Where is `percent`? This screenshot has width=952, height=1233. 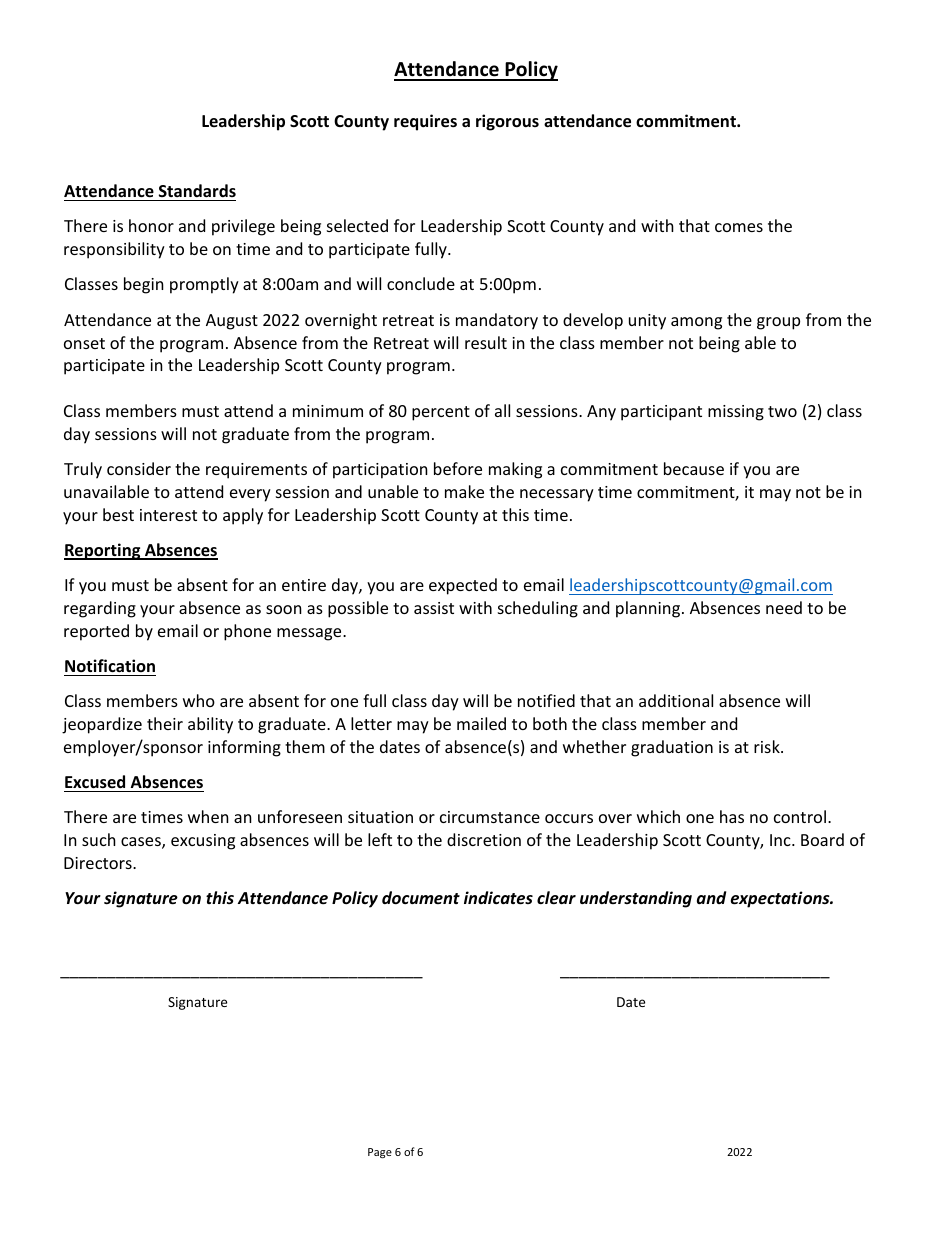
percent is located at coordinates (441, 413).
